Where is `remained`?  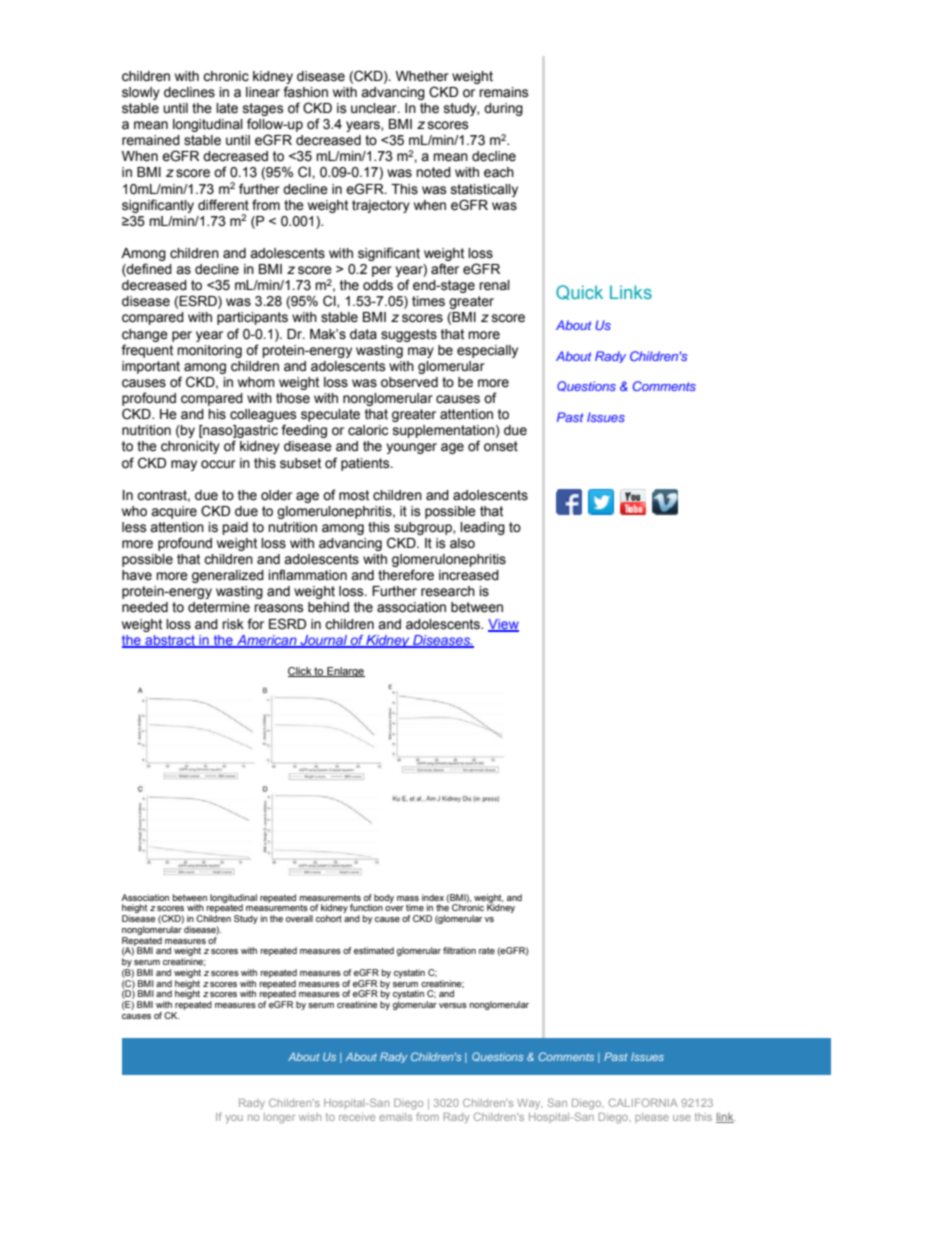 remained is located at coordinates (151, 140).
